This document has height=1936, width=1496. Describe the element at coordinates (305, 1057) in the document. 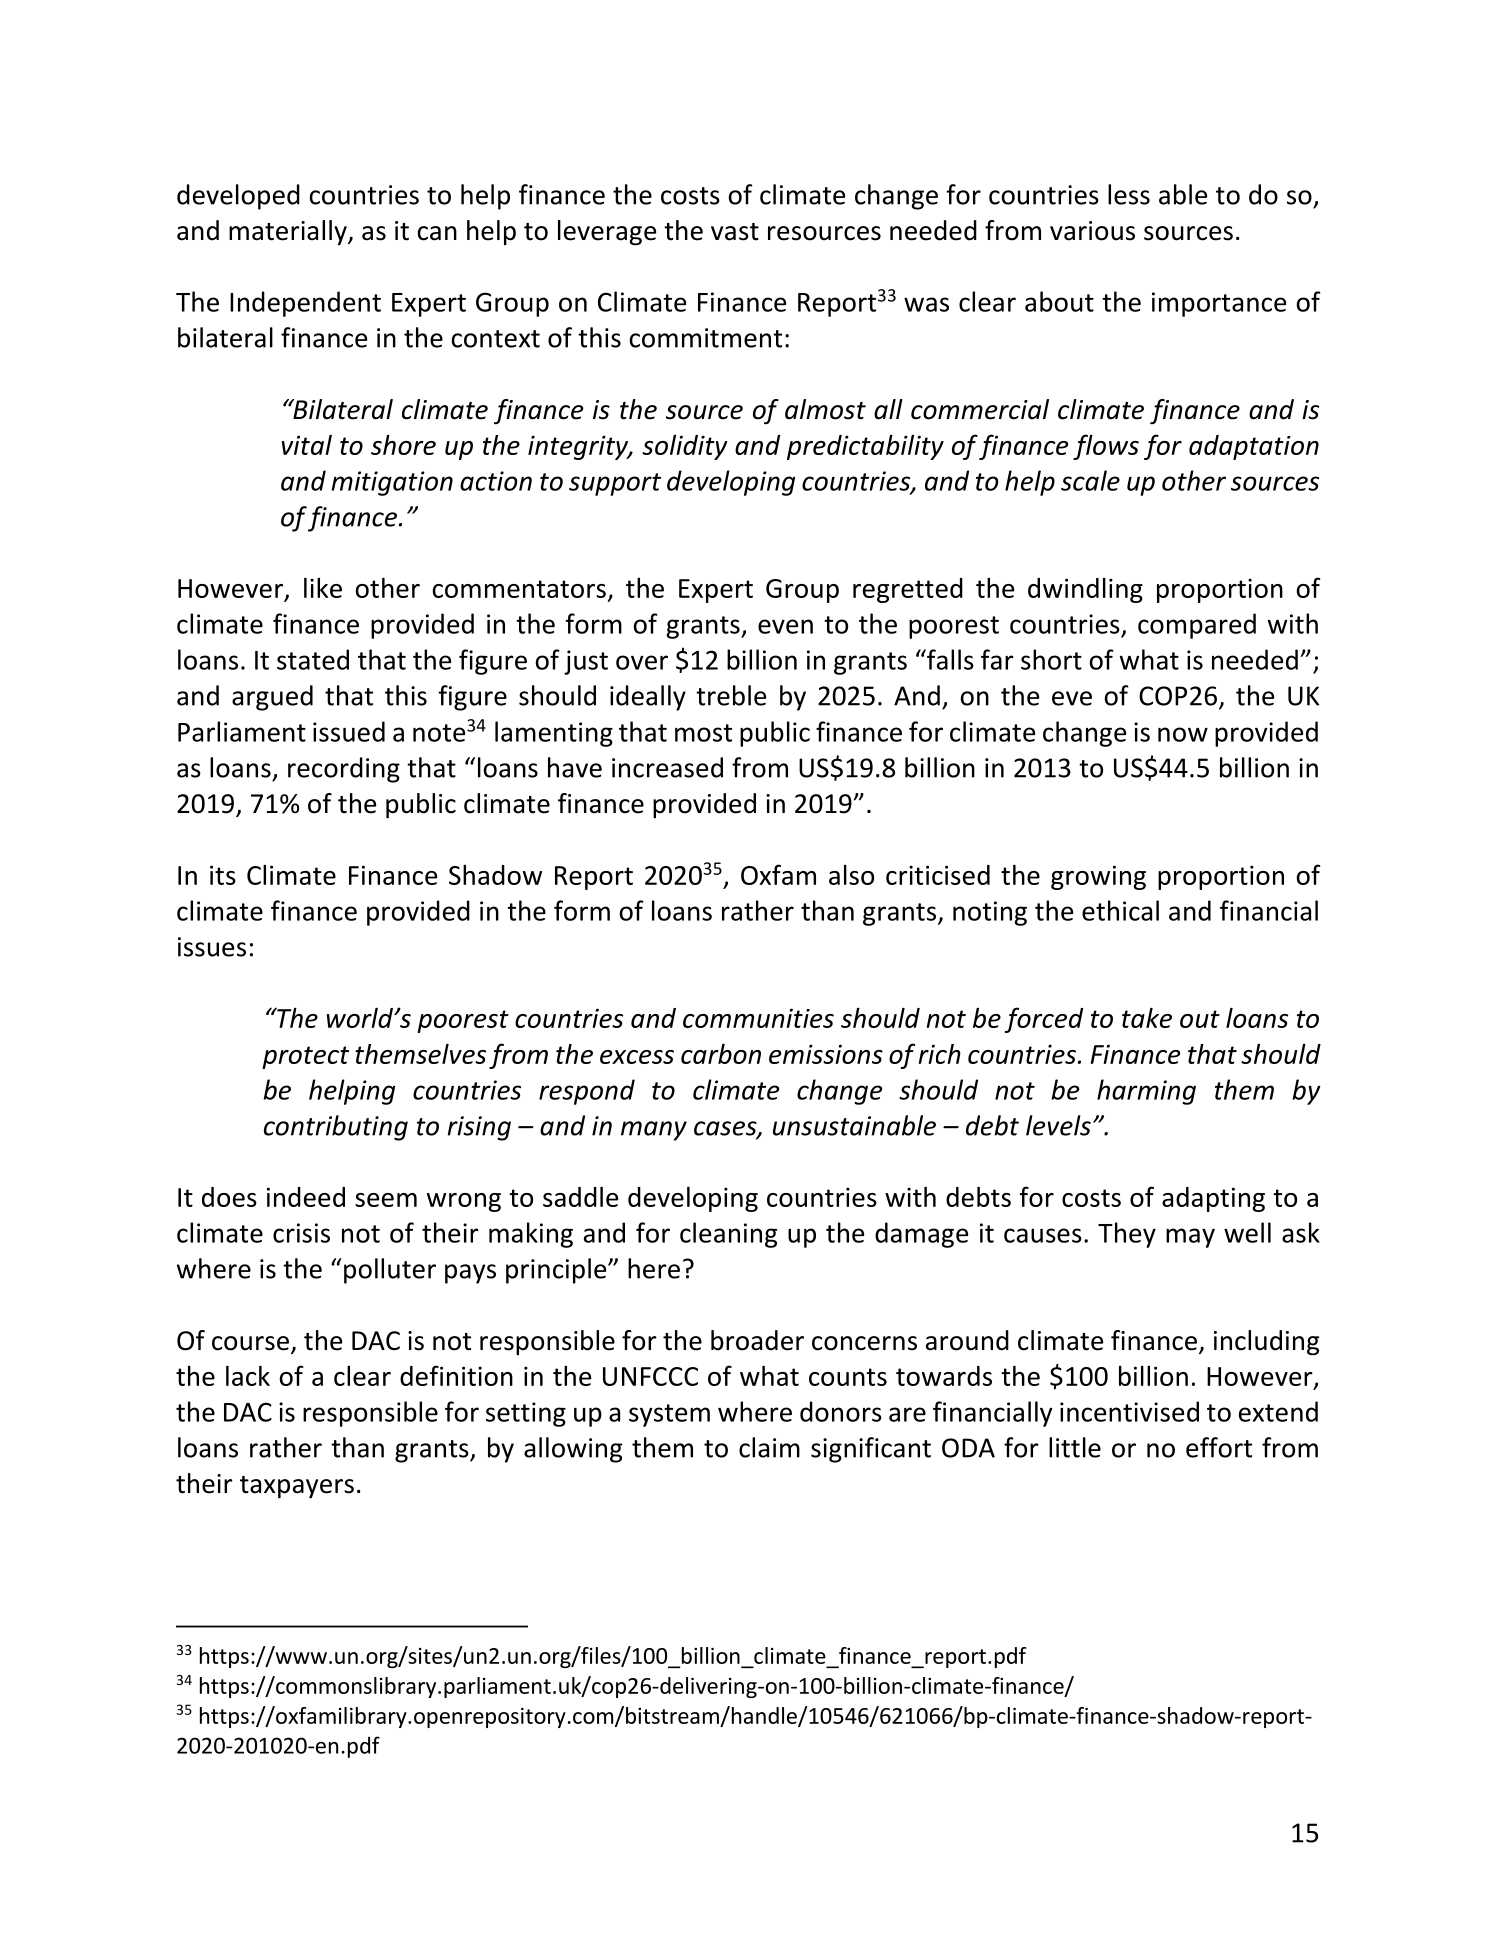

I see `protect` at that location.
